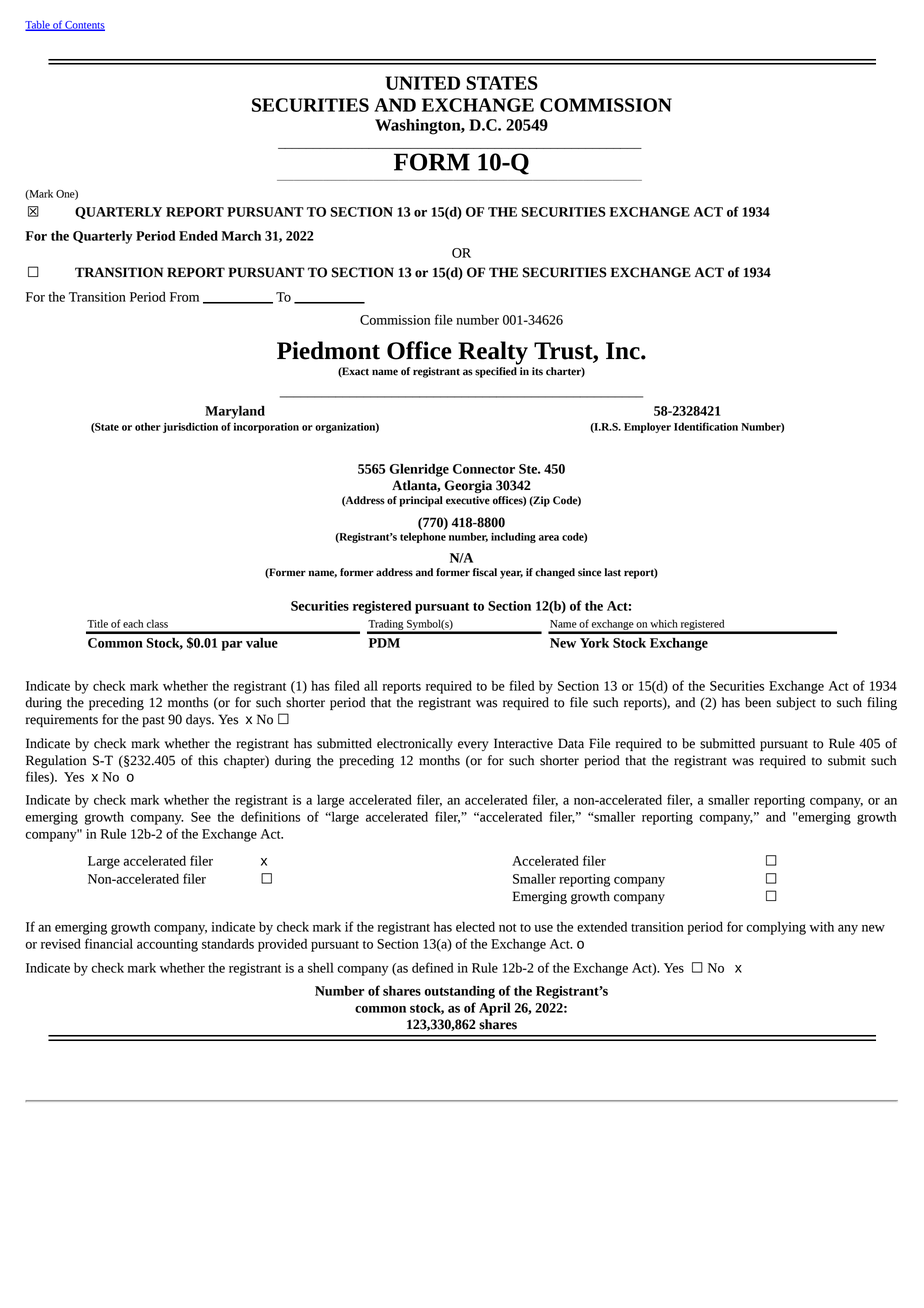 Image resolution: width=924 pixels, height=1308 pixels. What do you see at coordinates (167, 945) in the page?
I see `accounting` at bounding box center [167, 945].
